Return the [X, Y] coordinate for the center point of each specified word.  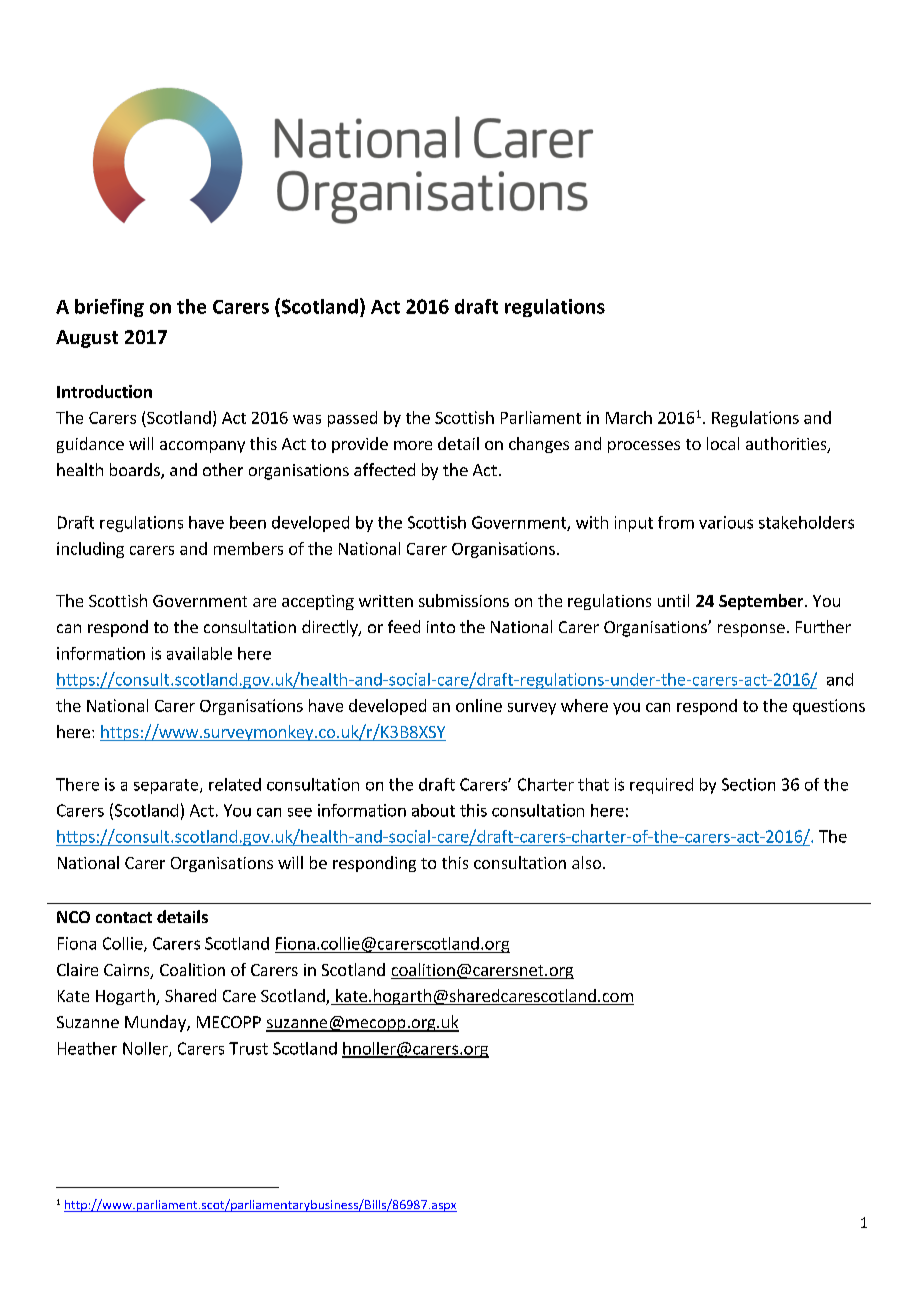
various [726, 522]
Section [748, 784]
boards [136, 471]
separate [167, 786]
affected [384, 469]
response [751, 630]
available [199, 653]
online [479, 705]
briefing [109, 308]
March [629, 417]
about [433, 810]
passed [352, 419]
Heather [87, 1048]
